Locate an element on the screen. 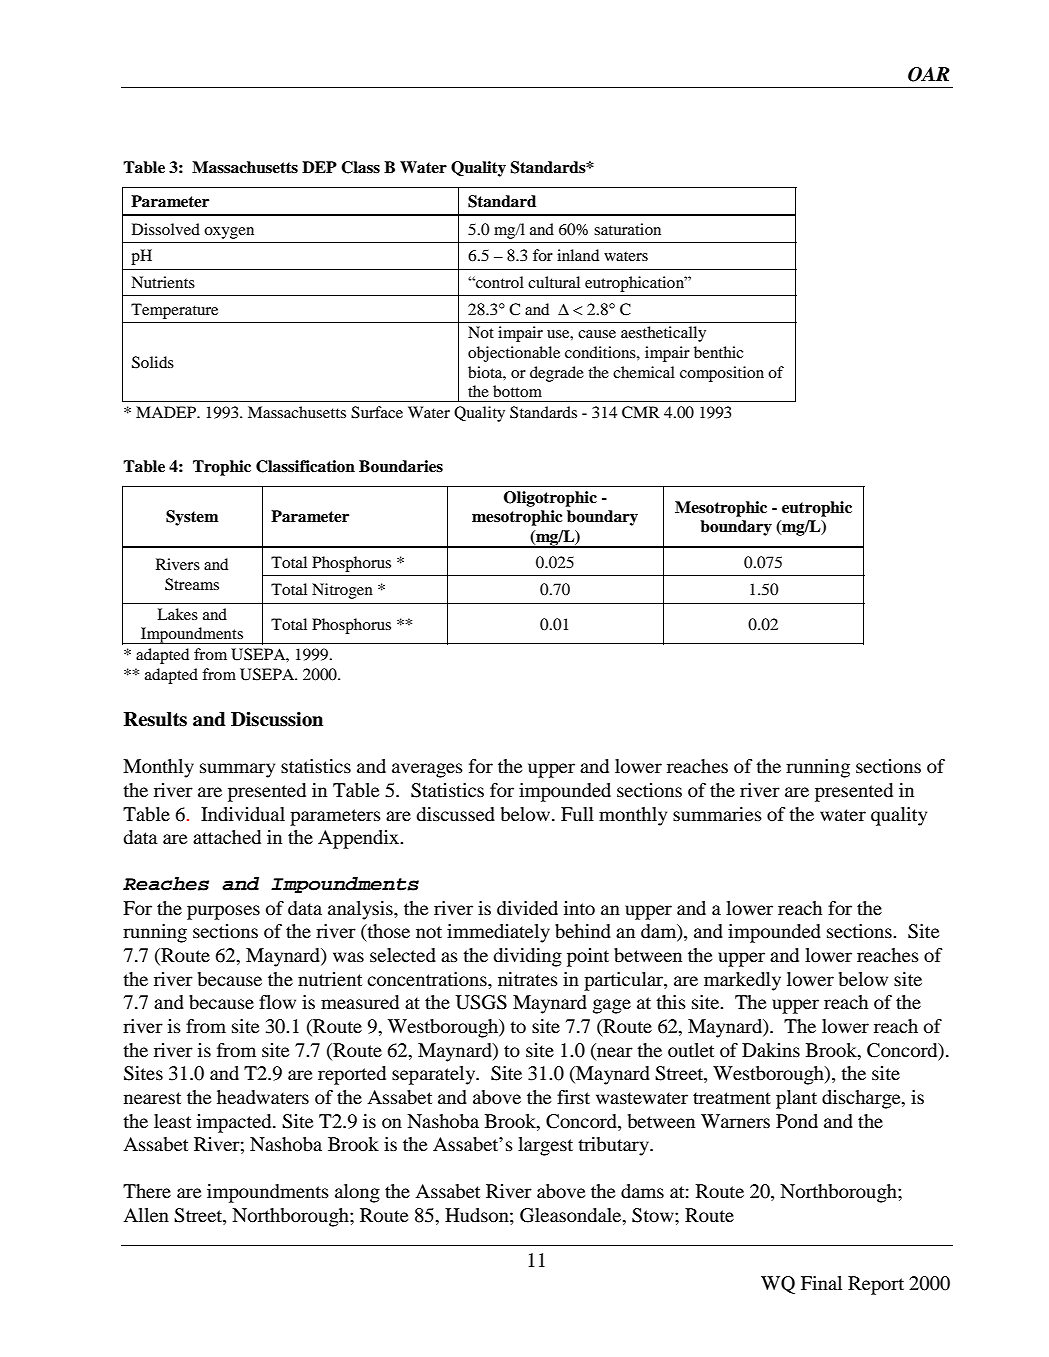 Image resolution: width=1049 pixels, height=1357 pixels. Allen is located at coordinates (146, 1215).
